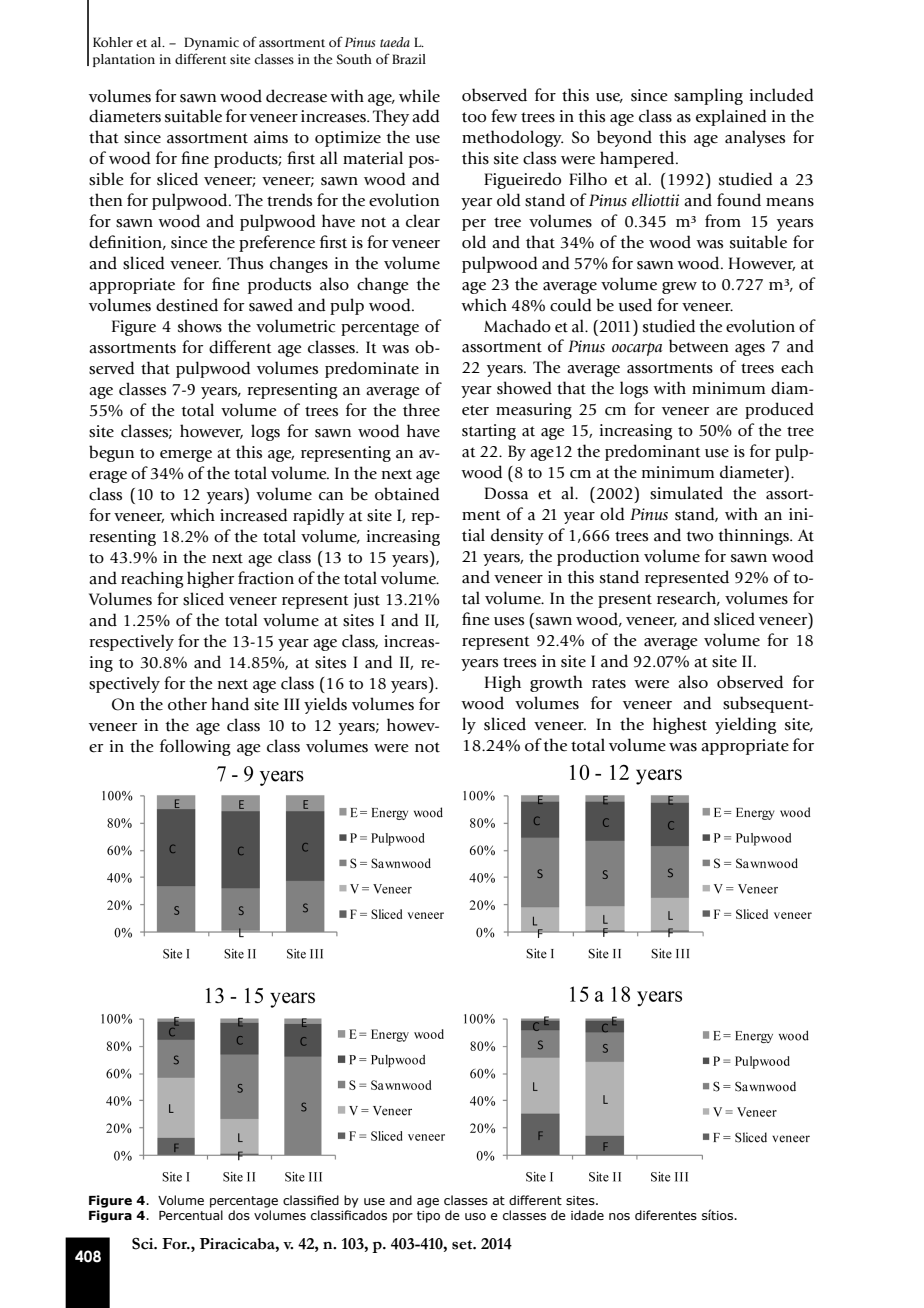 This document has width=924, height=1308. I want to click on uso, so click(475, 1216).
